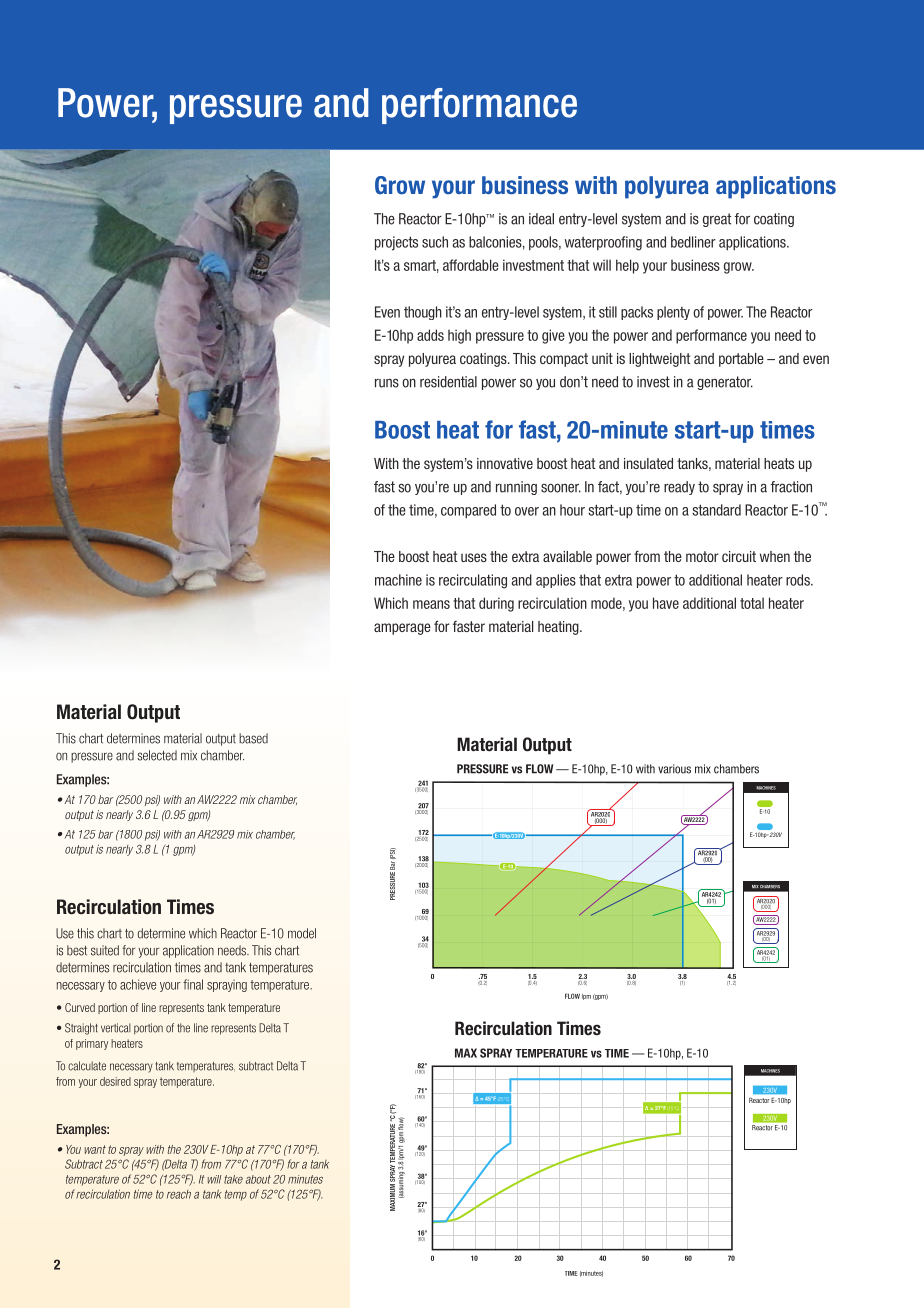 The height and width of the page is (1308, 924). What do you see at coordinates (435, 242) in the page?
I see `such` at bounding box center [435, 242].
